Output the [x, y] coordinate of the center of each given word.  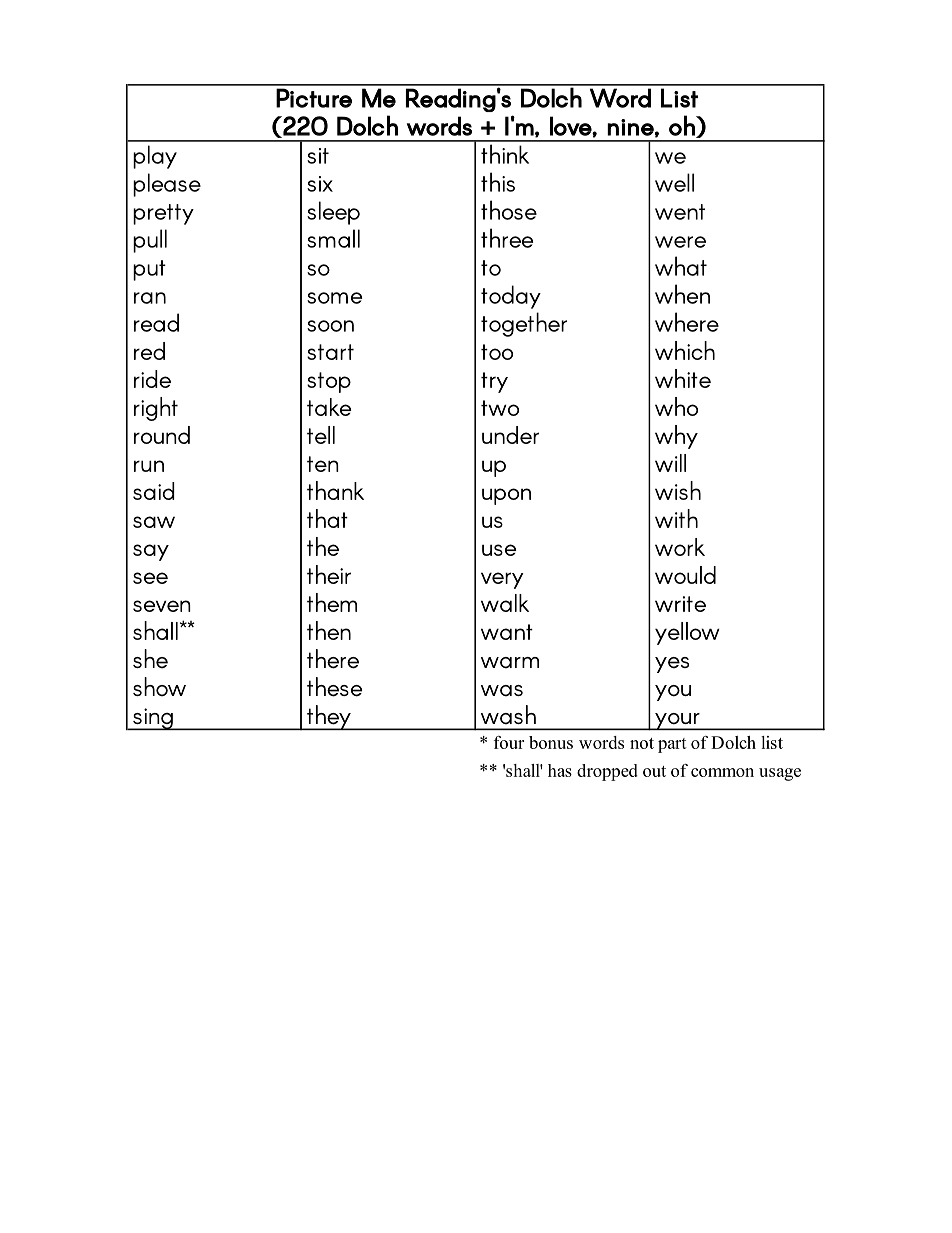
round [162, 435]
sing [153, 719]
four [509, 742]
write [680, 604]
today [511, 297]
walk [505, 603]
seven [162, 606]
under [510, 435]
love [571, 126]
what [681, 266]
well [674, 182]
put [149, 270]
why [676, 437]
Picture [314, 98]
